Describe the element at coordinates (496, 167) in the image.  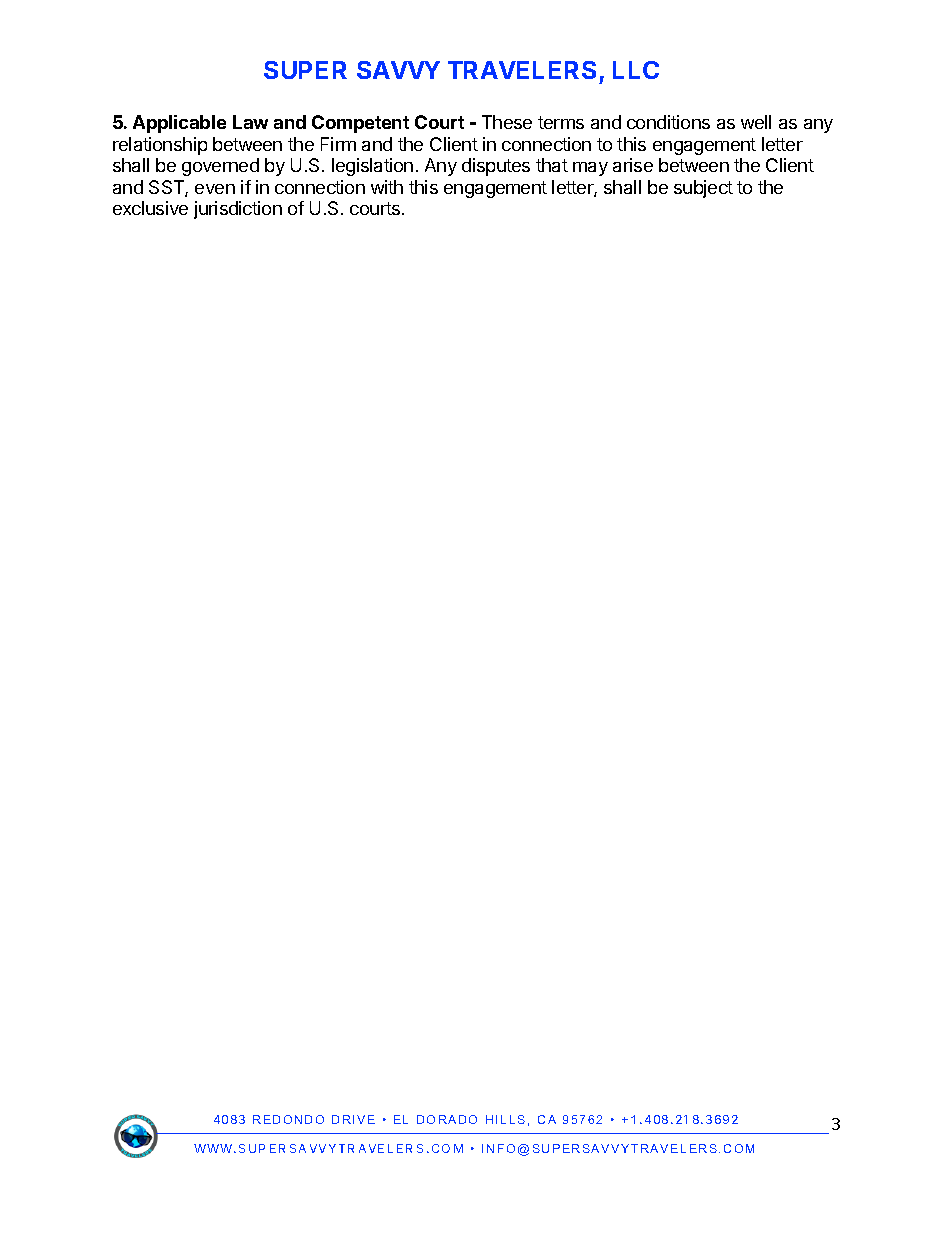
I see `disputes` at that location.
